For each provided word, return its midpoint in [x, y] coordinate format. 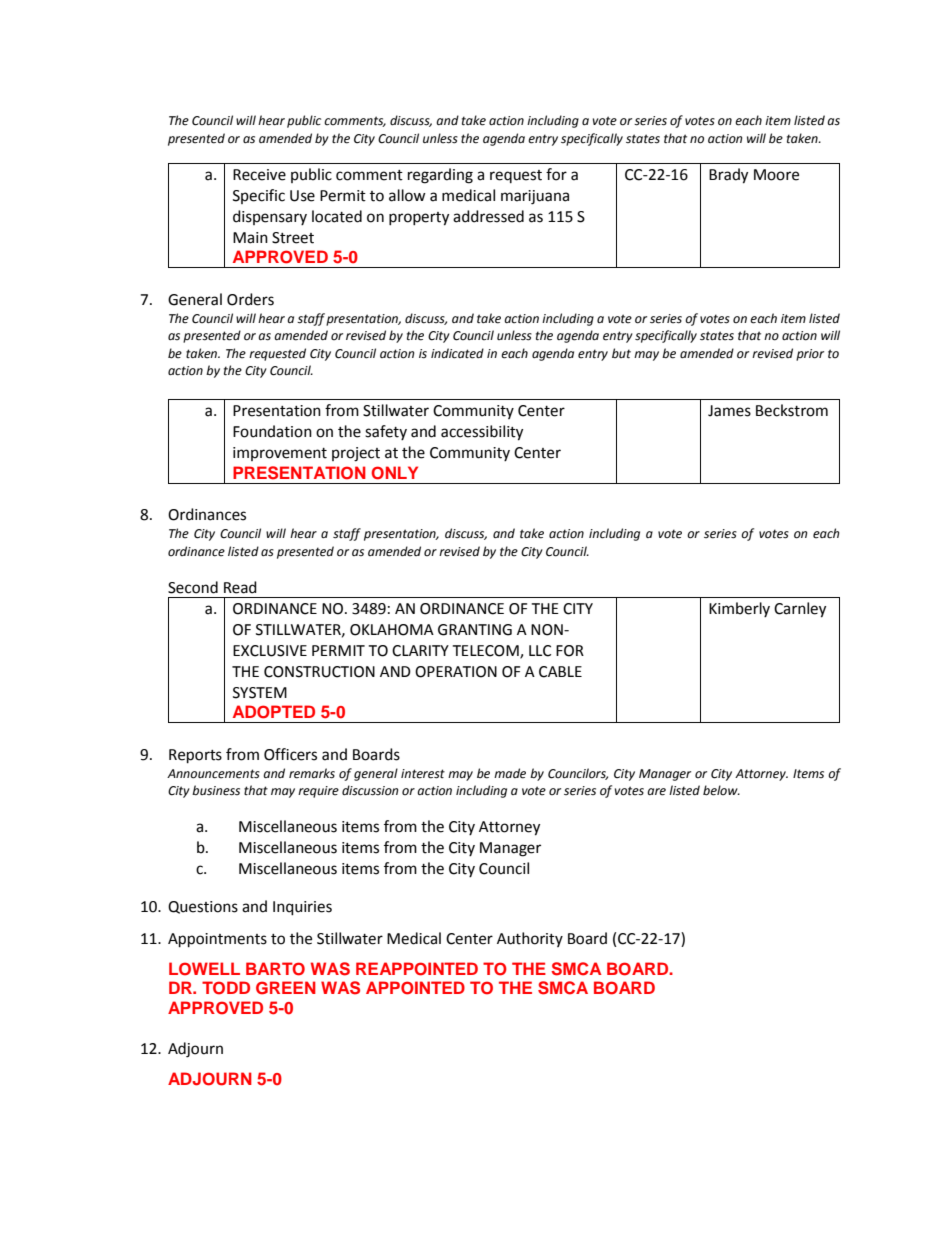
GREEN [286, 988]
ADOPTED [274, 712]
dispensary [270, 217]
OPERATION [456, 672]
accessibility [482, 433]
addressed [488, 216]
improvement [280, 454]
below [721, 790]
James [729, 411]
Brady [728, 176]
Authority [530, 939]
